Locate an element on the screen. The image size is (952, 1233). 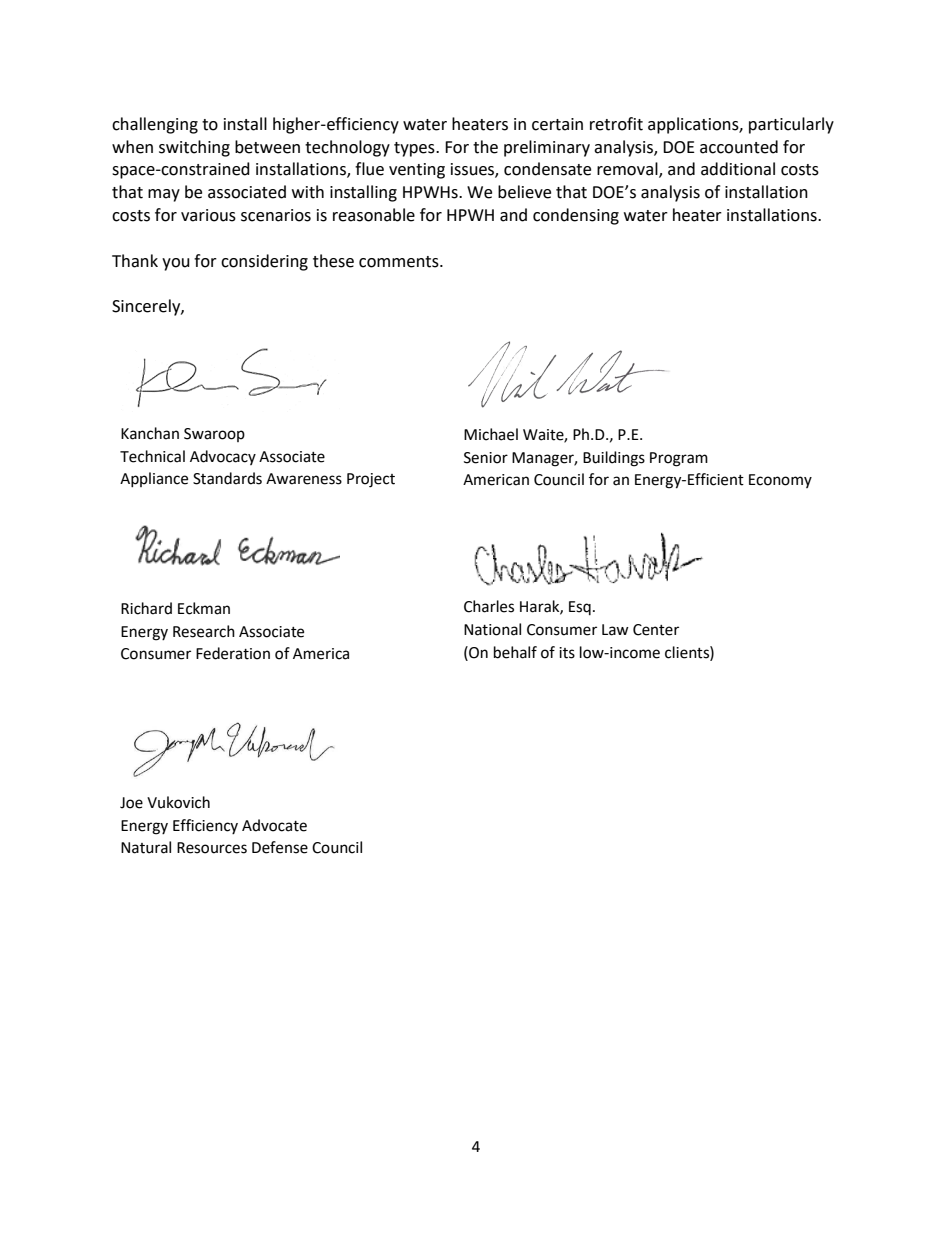
types is located at coordinates (415, 149).
